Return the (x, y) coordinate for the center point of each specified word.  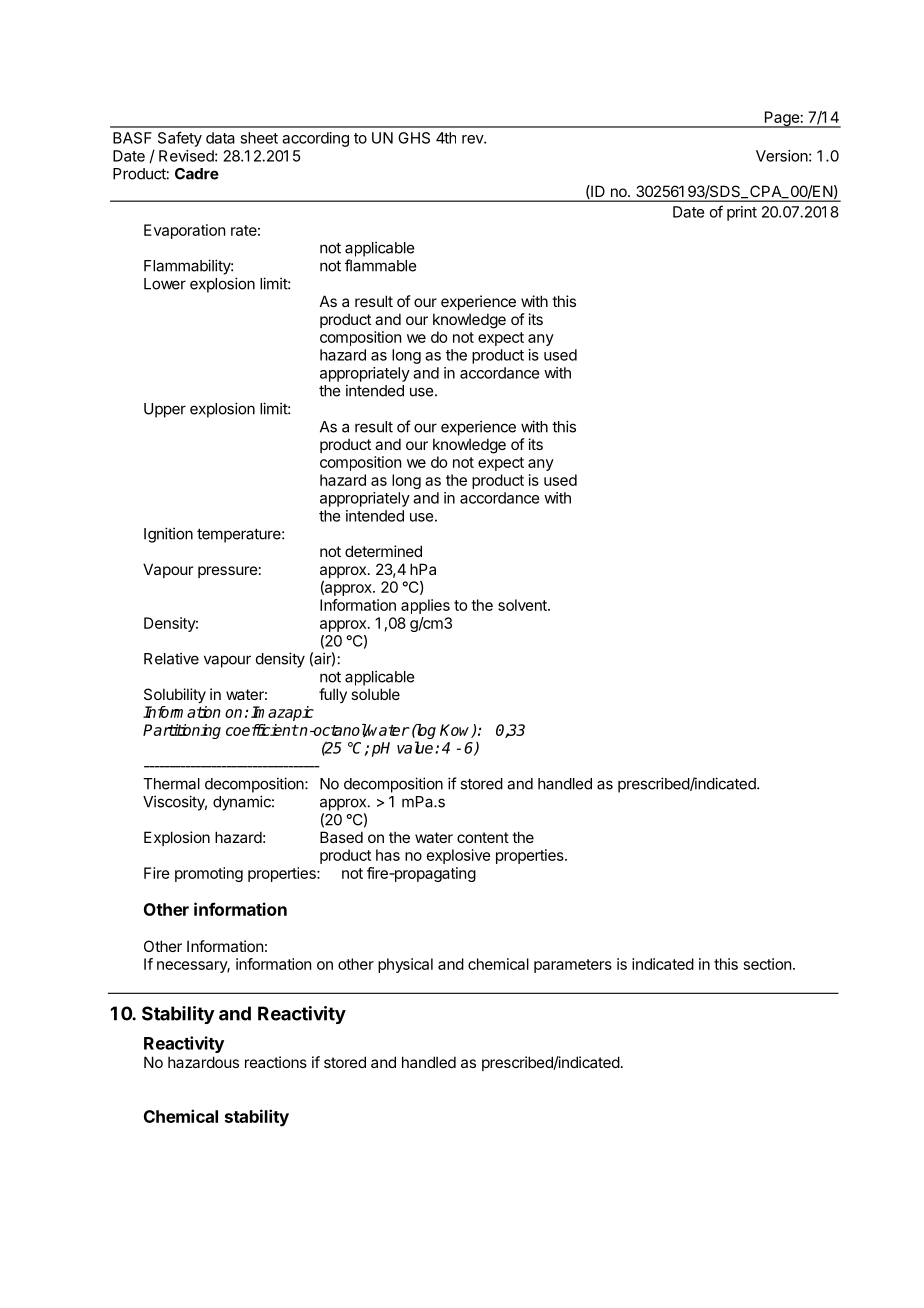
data (220, 138)
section (767, 964)
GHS (414, 138)
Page (781, 119)
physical (405, 965)
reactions (276, 1062)
